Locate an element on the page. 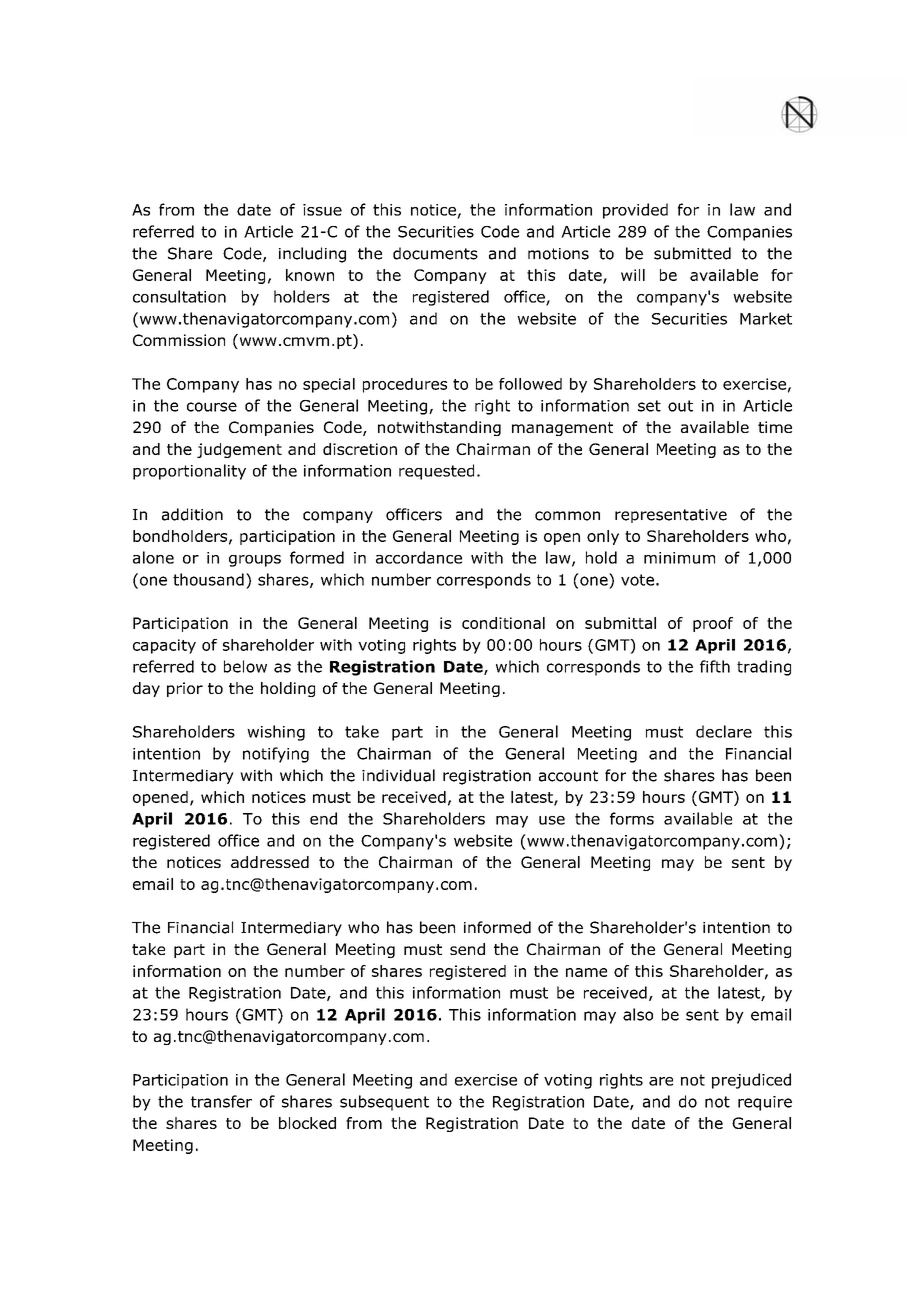 The image size is (924, 1308). fifth is located at coordinates (715, 666).
